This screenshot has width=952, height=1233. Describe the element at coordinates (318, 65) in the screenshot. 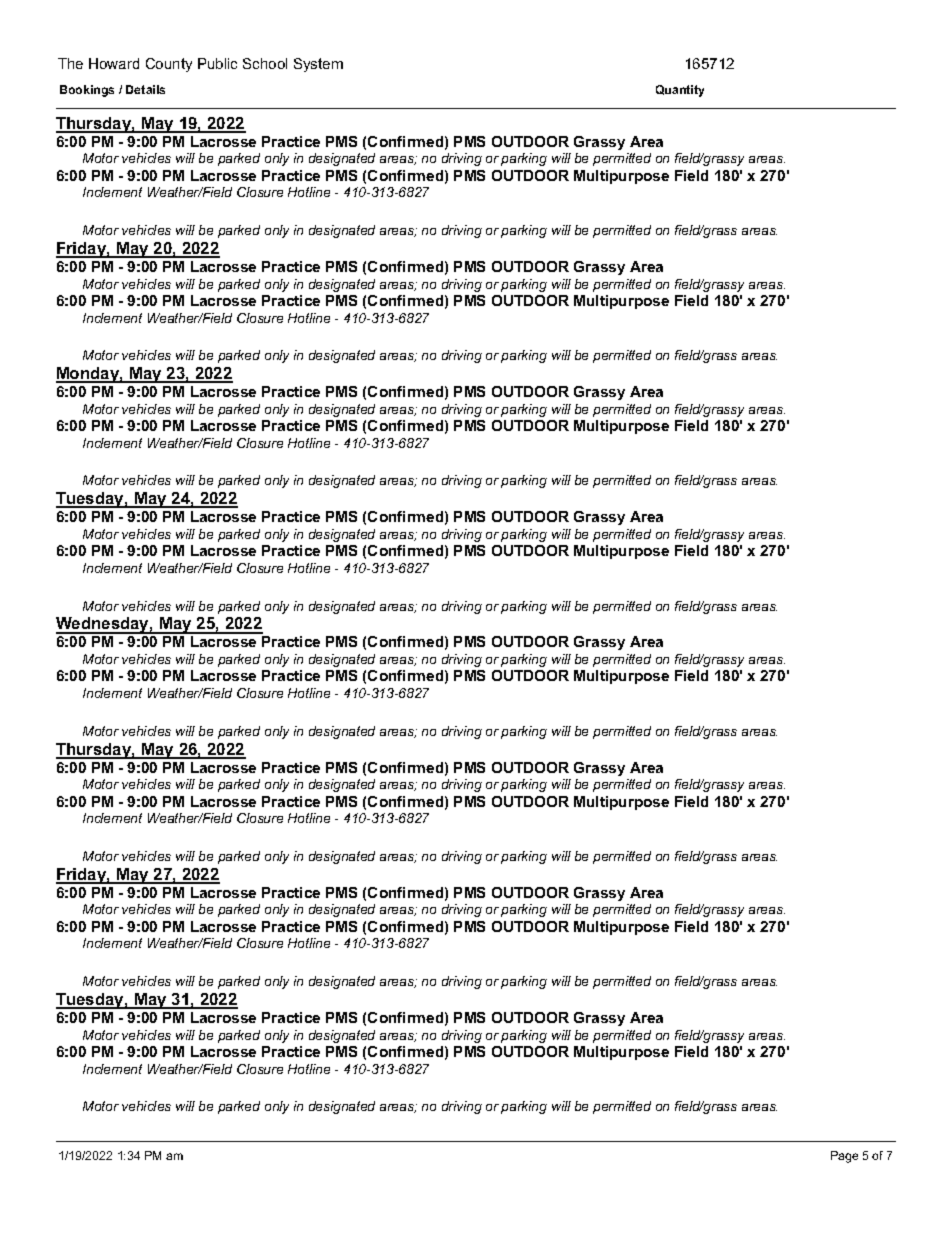

I see `System` at that location.
